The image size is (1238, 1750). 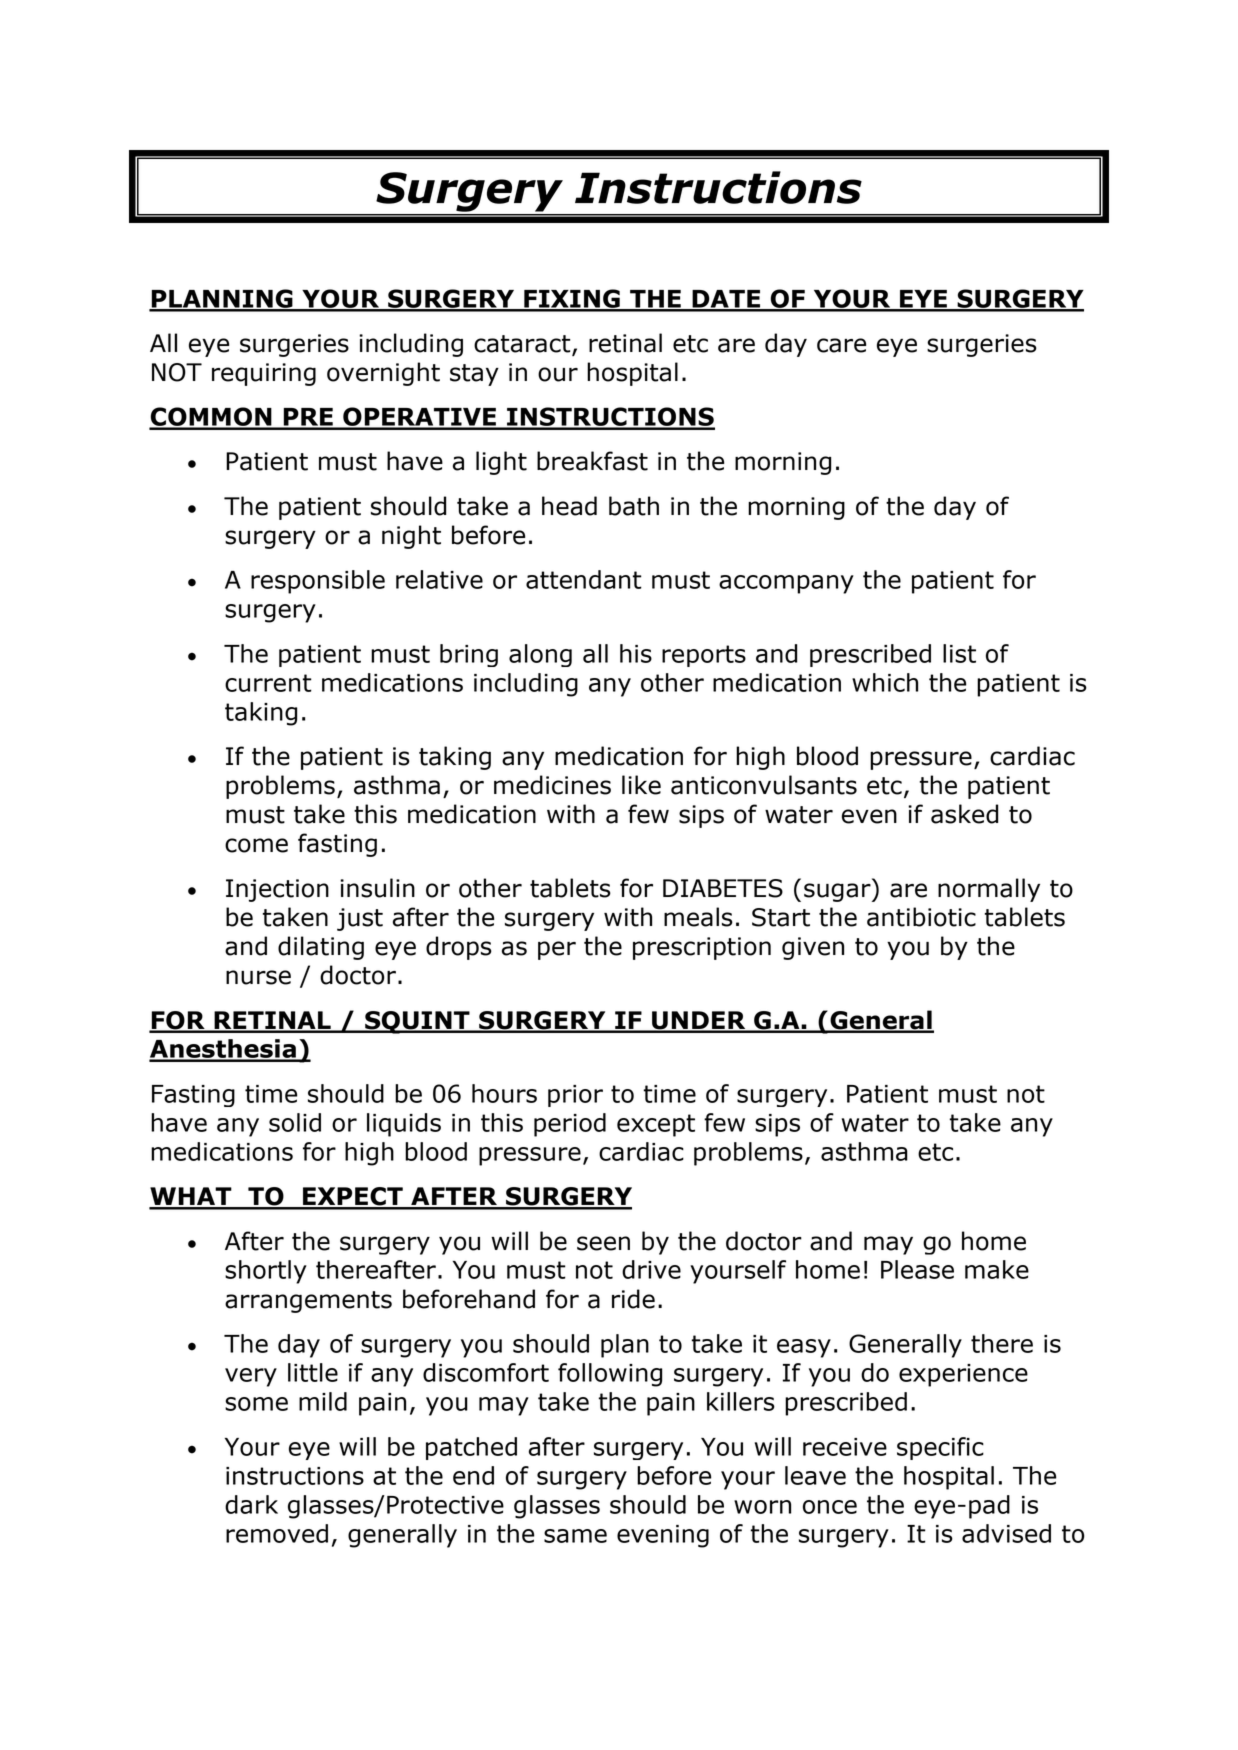 What do you see at coordinates (268, 683) in the image?
I see `current` at bounding box center [268, 683].
